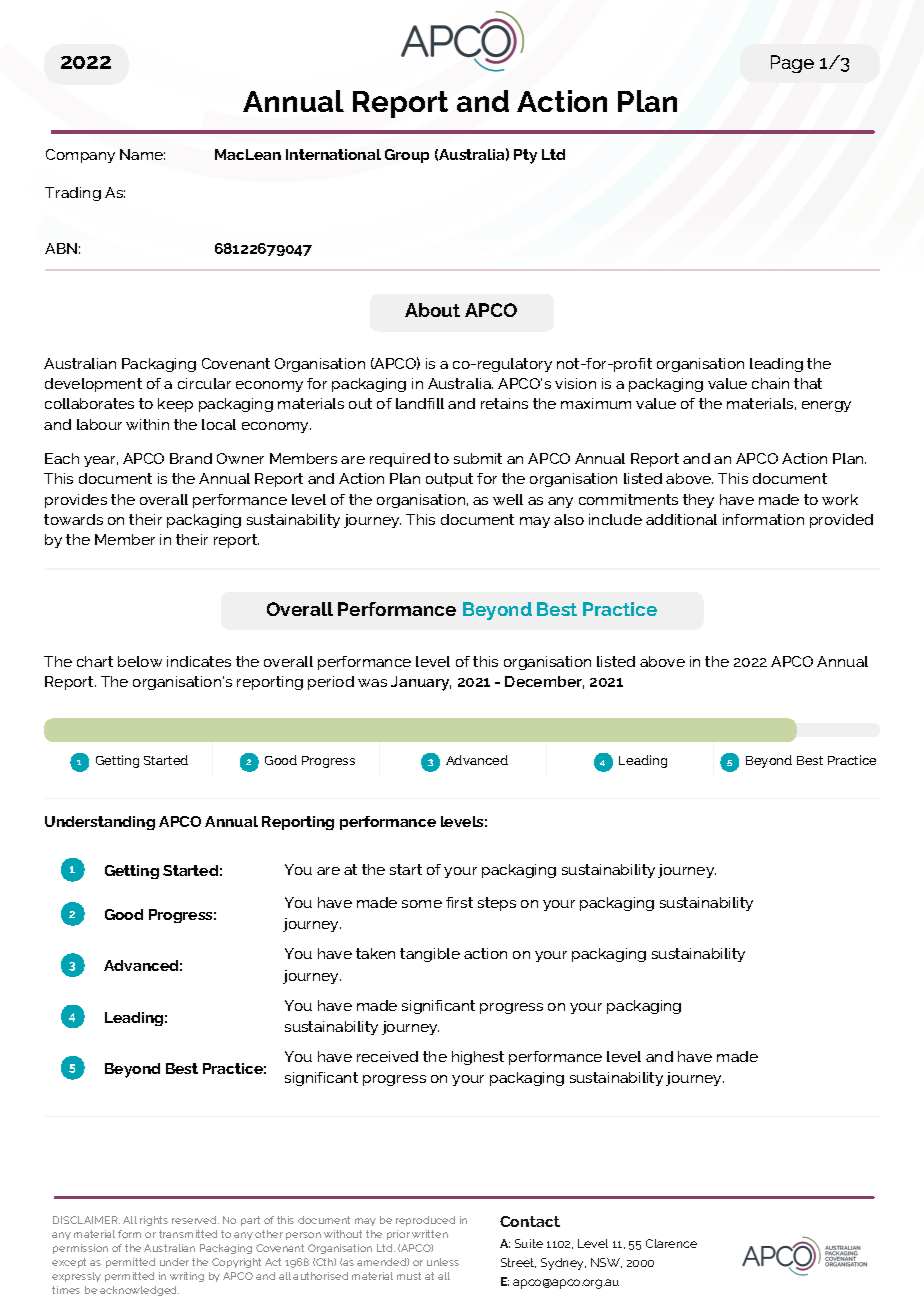 Image resolution: width=924 pixels, height=1308 pixels. Describe the element at coordinates (671, 1243) in the screenshot. I see `Clarence` at that location.
